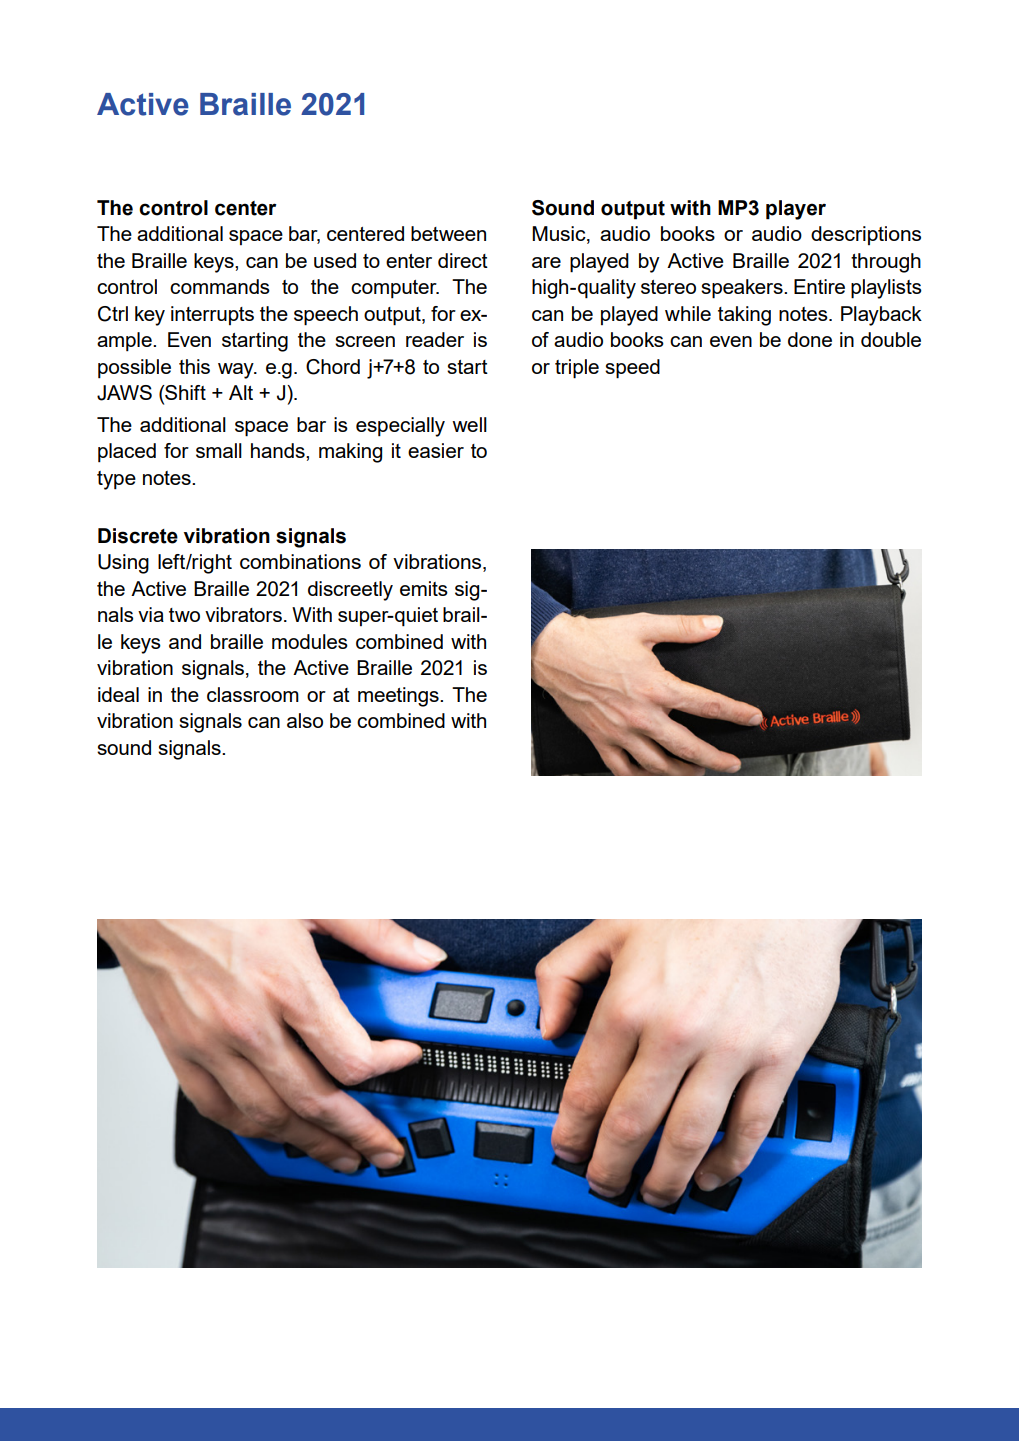 The width and height of the image is (1019, 1441). What do you see at coordinates (577, 369) in the image?
I see `triple` at bounding box center [577, 369].
